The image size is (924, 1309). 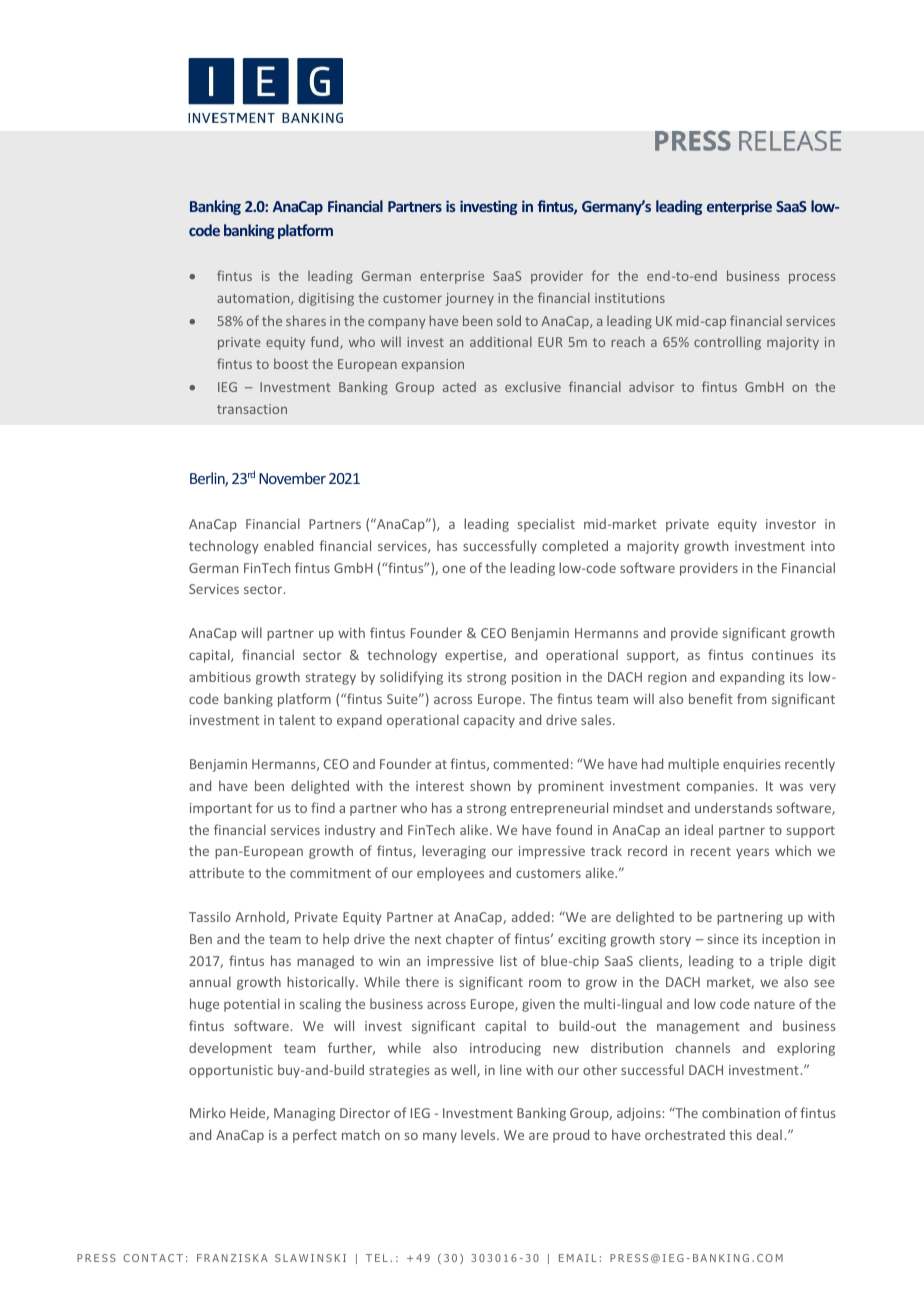 I want to click on sold, so click(x=509, y=320).
